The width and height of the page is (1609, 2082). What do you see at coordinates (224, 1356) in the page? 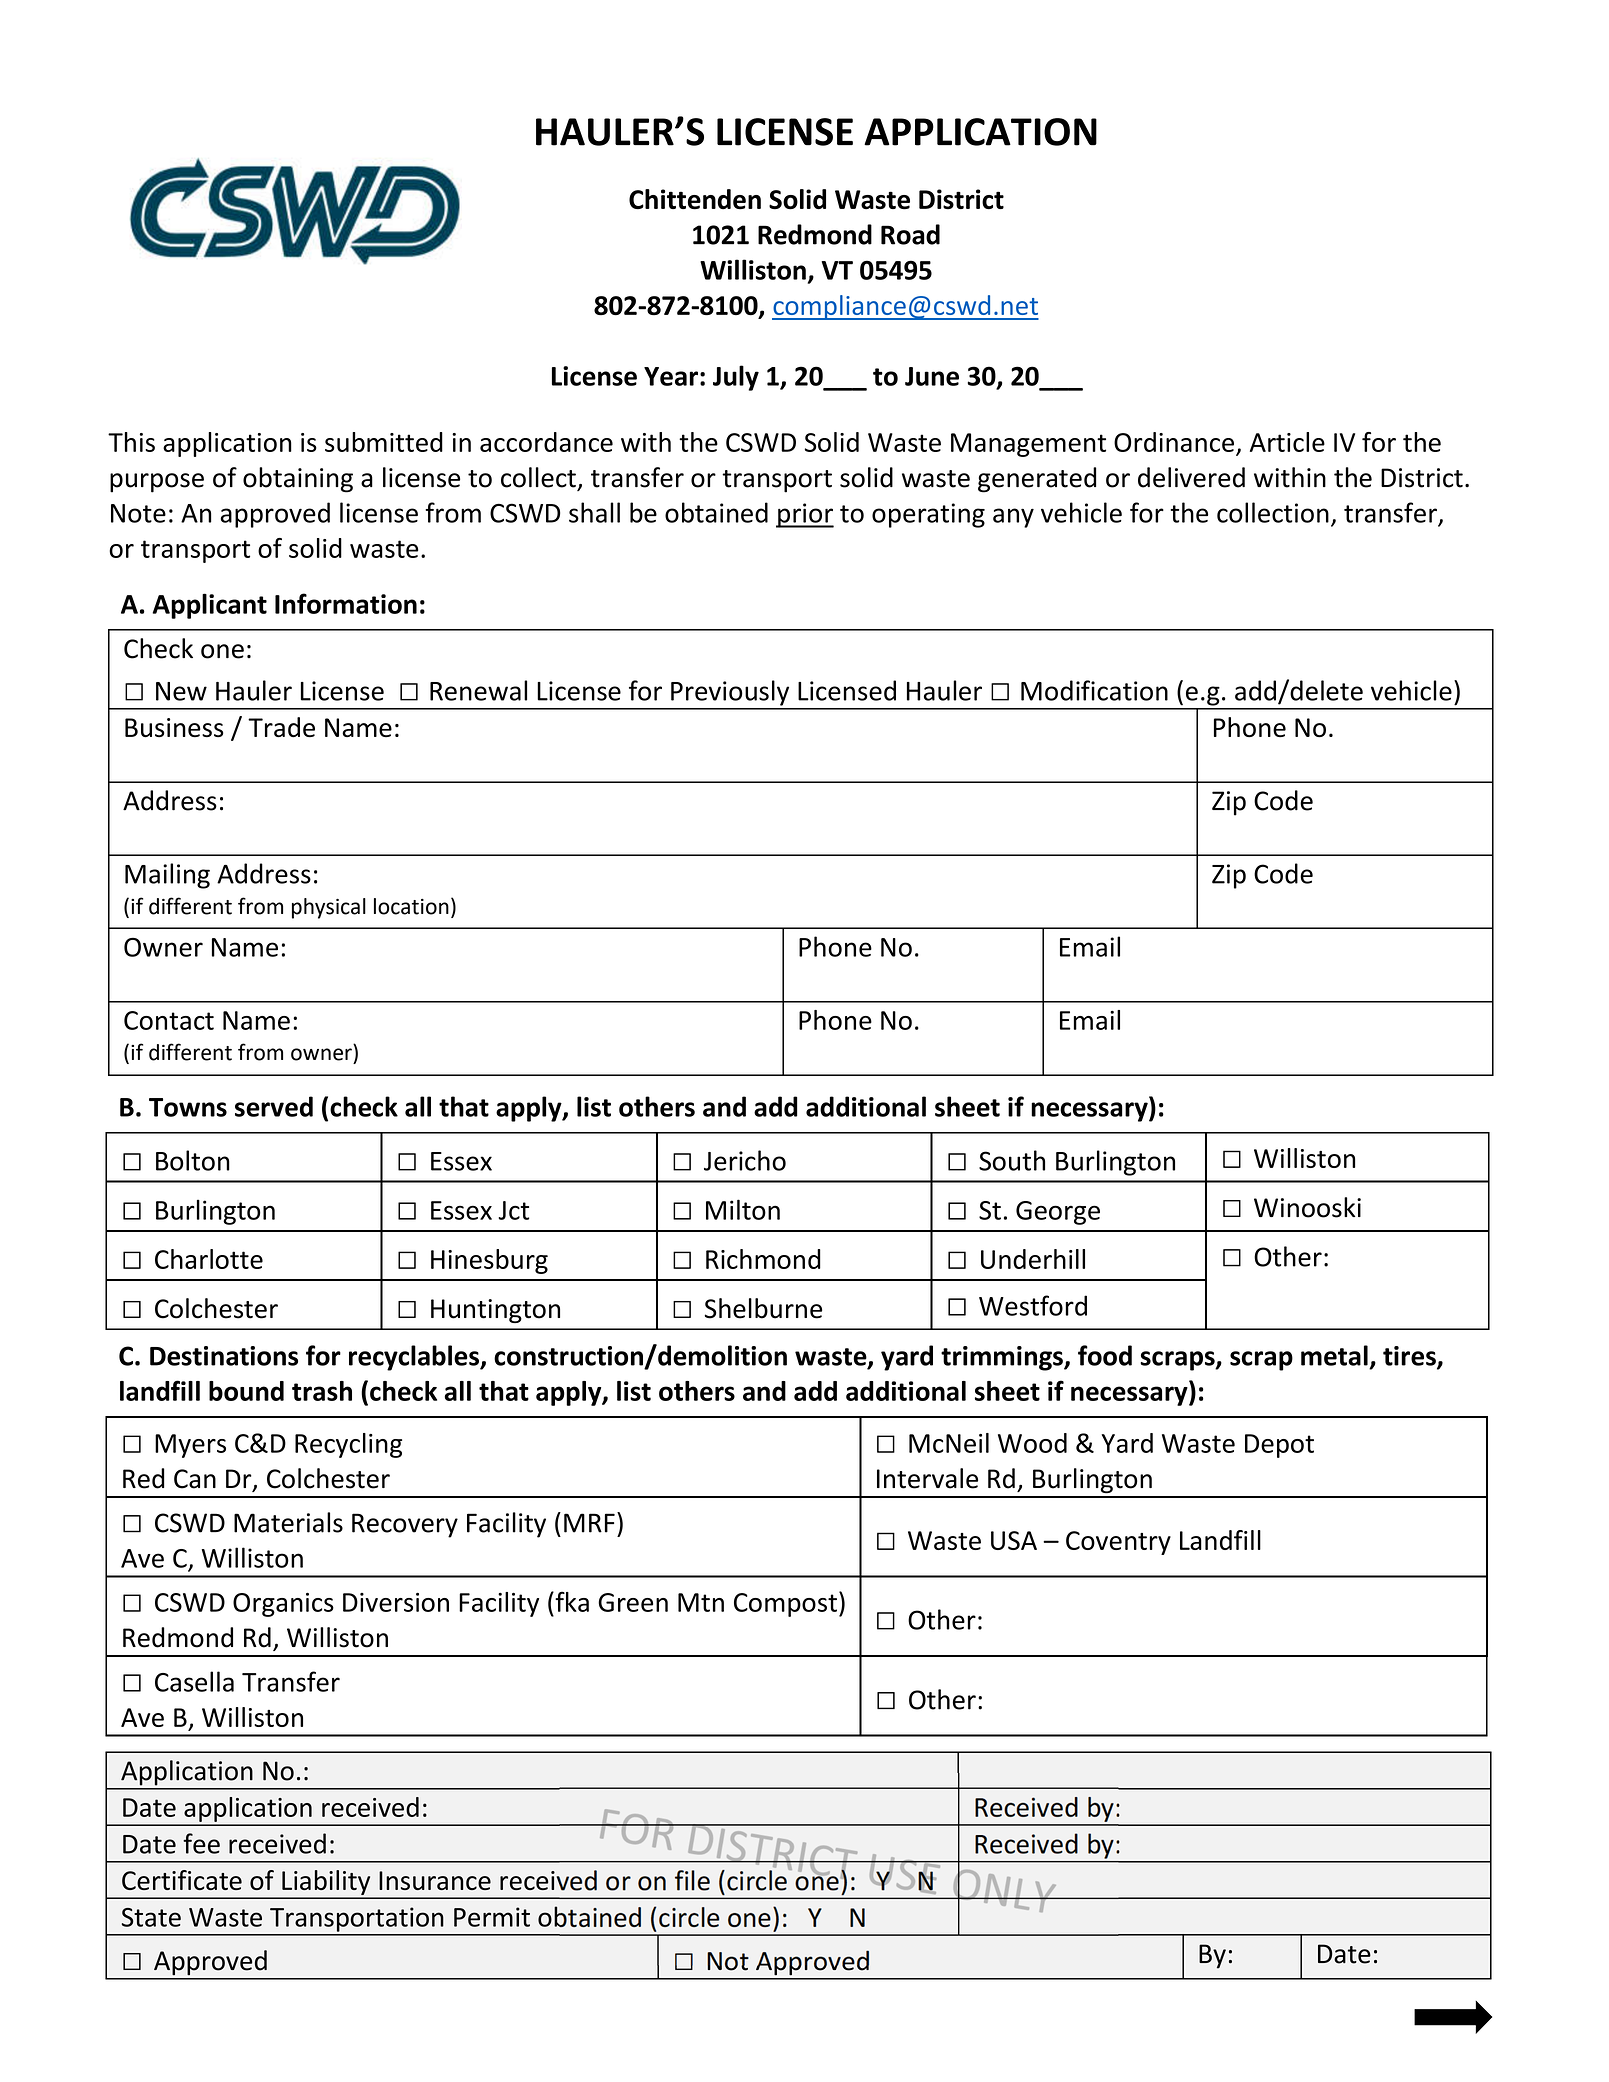
I see `Destinations` at bounding box center [224, 1356].
